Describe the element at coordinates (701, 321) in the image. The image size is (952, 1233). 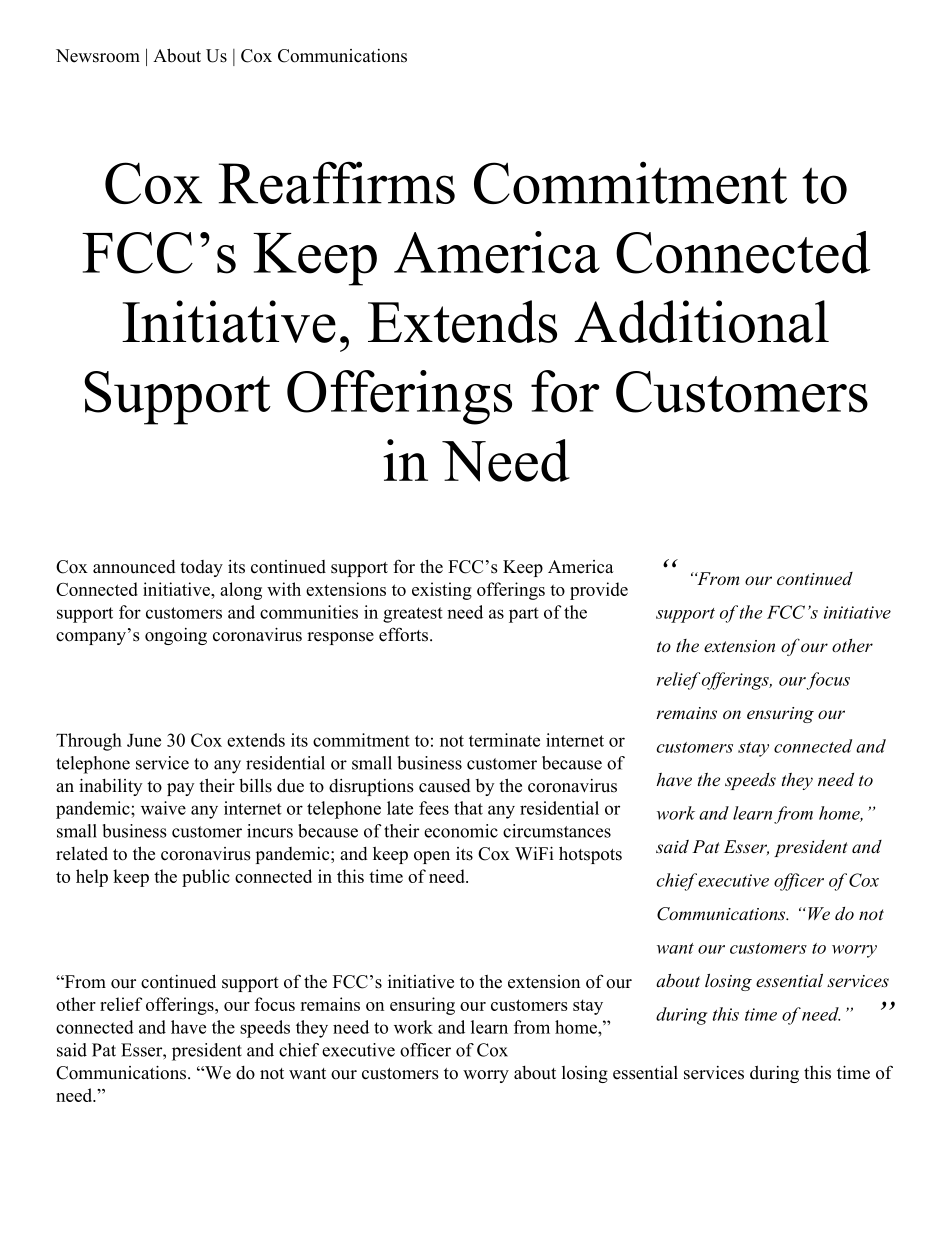
I see `Additional` at that location.
